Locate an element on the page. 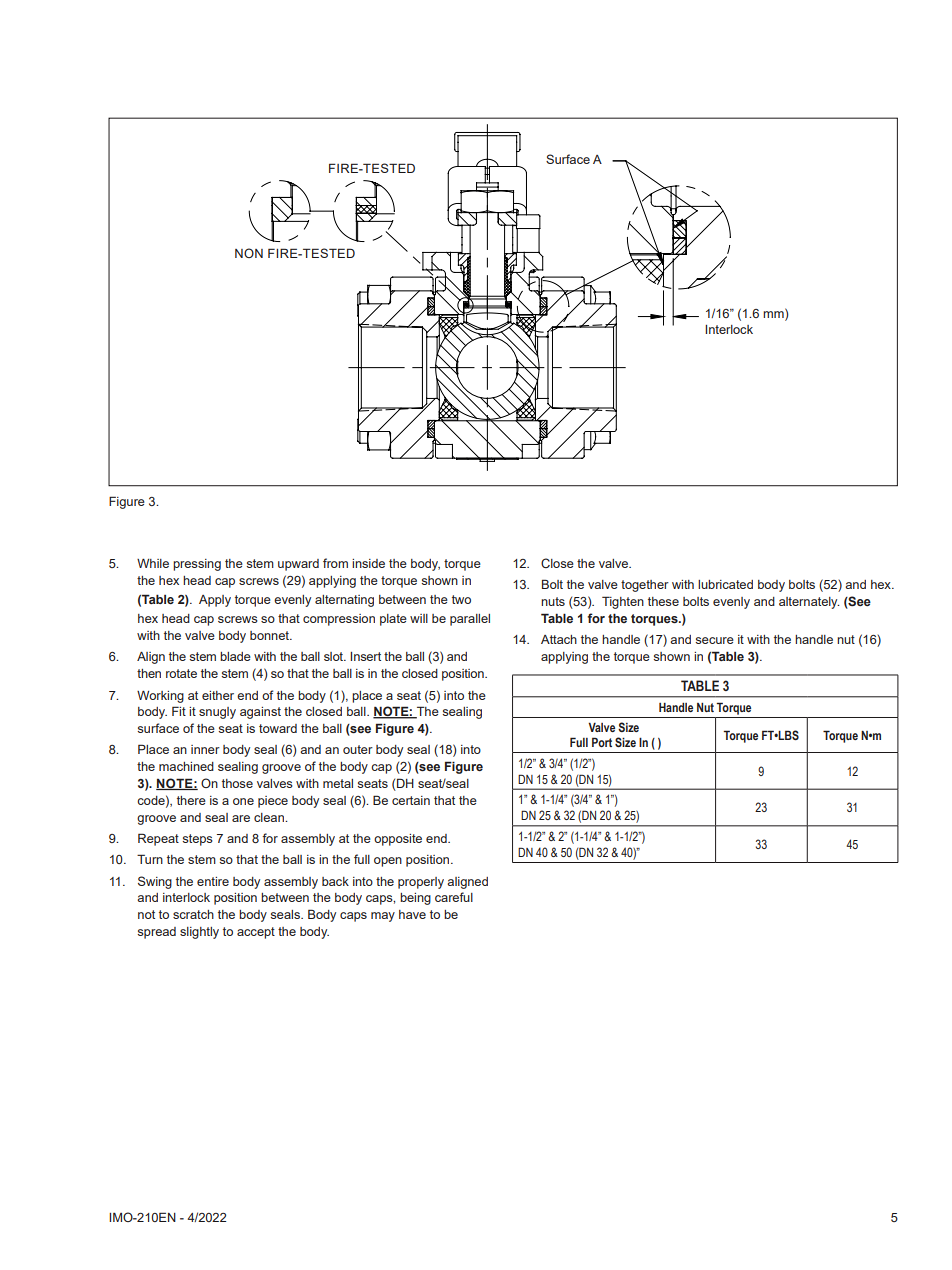 The height and width of the page is (1270, 952). inside is located at coordinates (368, 563).
